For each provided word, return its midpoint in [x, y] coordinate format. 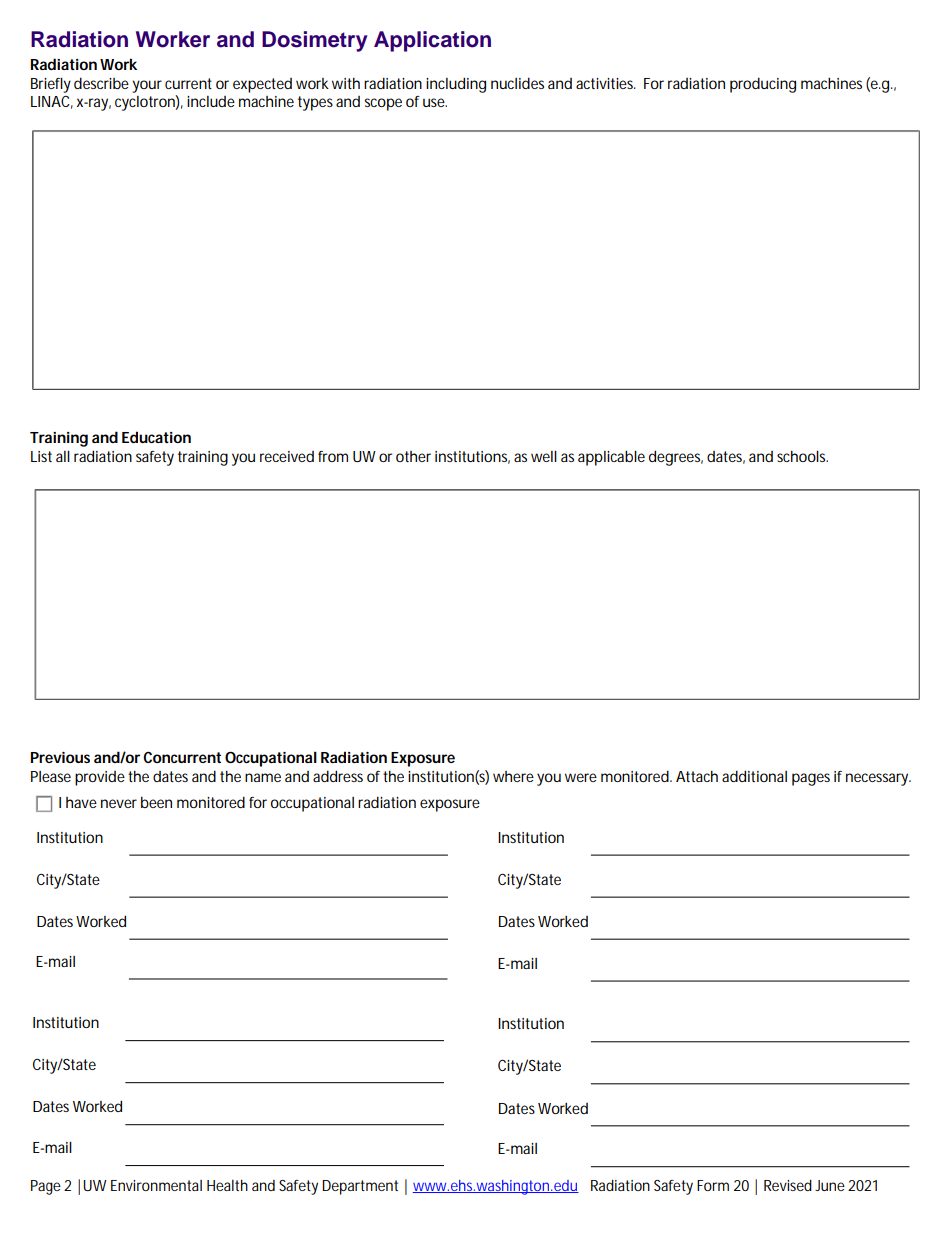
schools [802, 456]
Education [156, 437]
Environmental [156, 1185]
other [413, 456]
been [156, 802]
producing [763, 85]
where [513, 776]
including [456, 85]
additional [754, 776]
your [147, 86]
